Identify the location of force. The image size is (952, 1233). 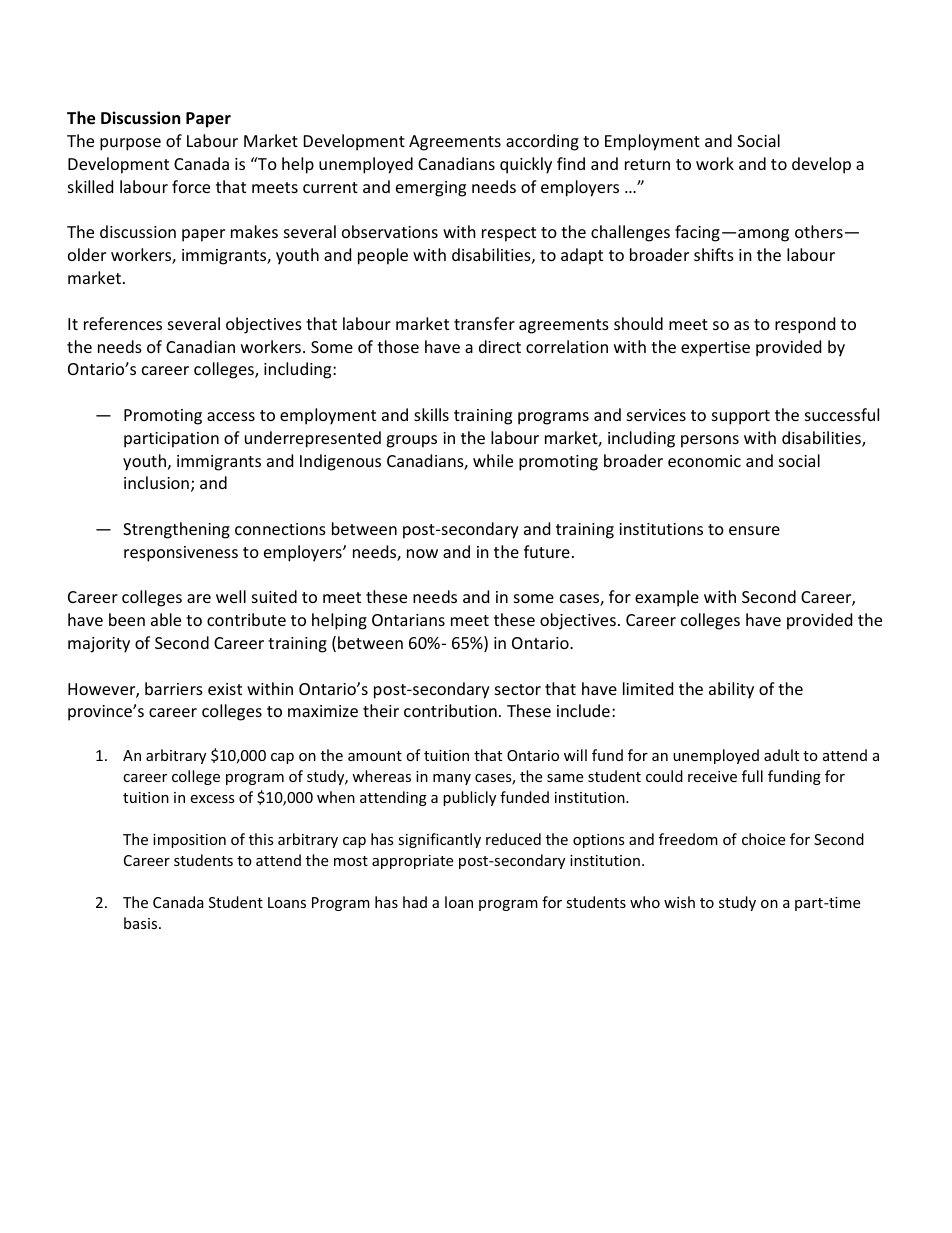
(191, 186).
